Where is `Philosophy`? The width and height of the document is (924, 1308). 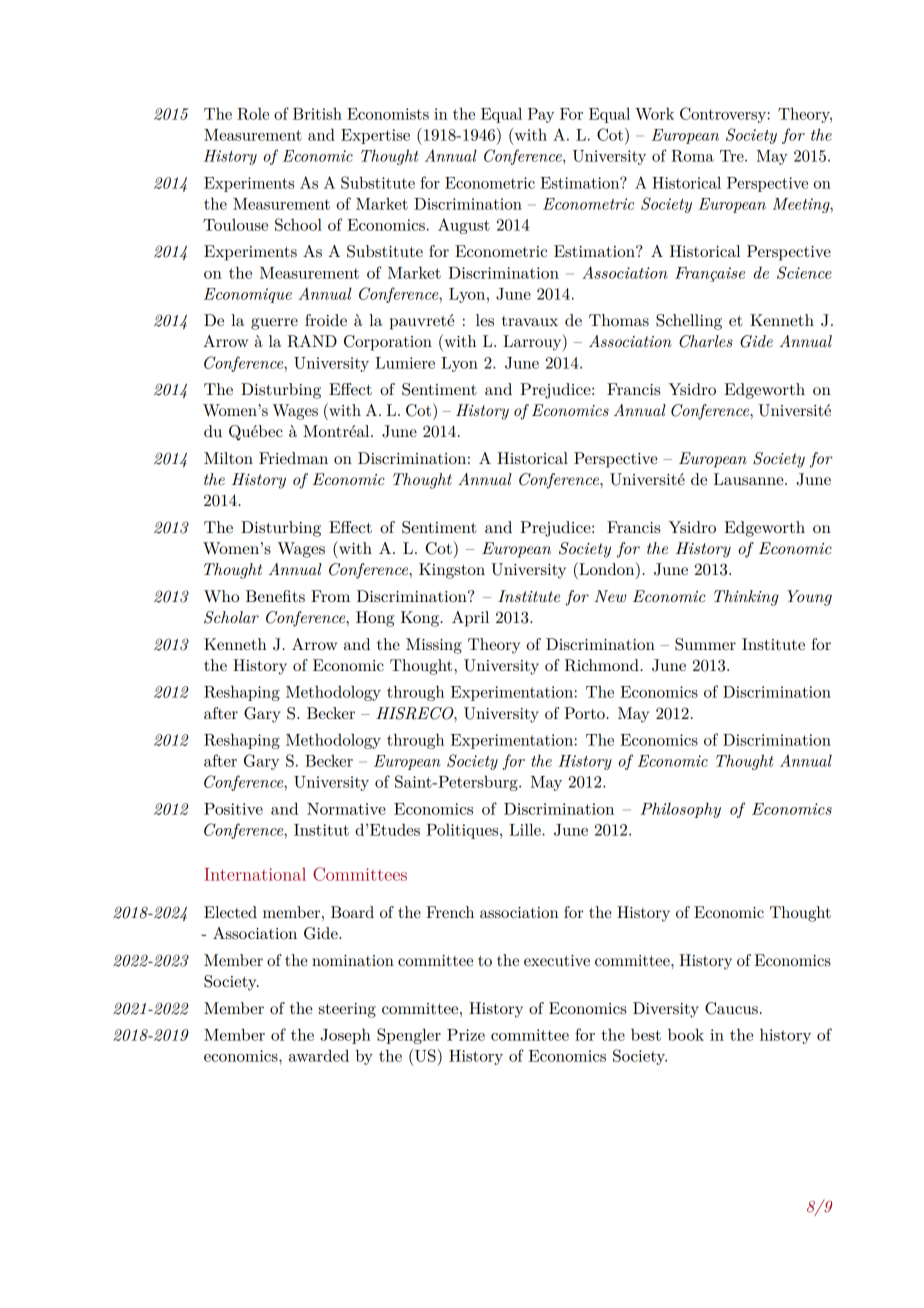
Philosophy is located at coordinates (681, 810).
